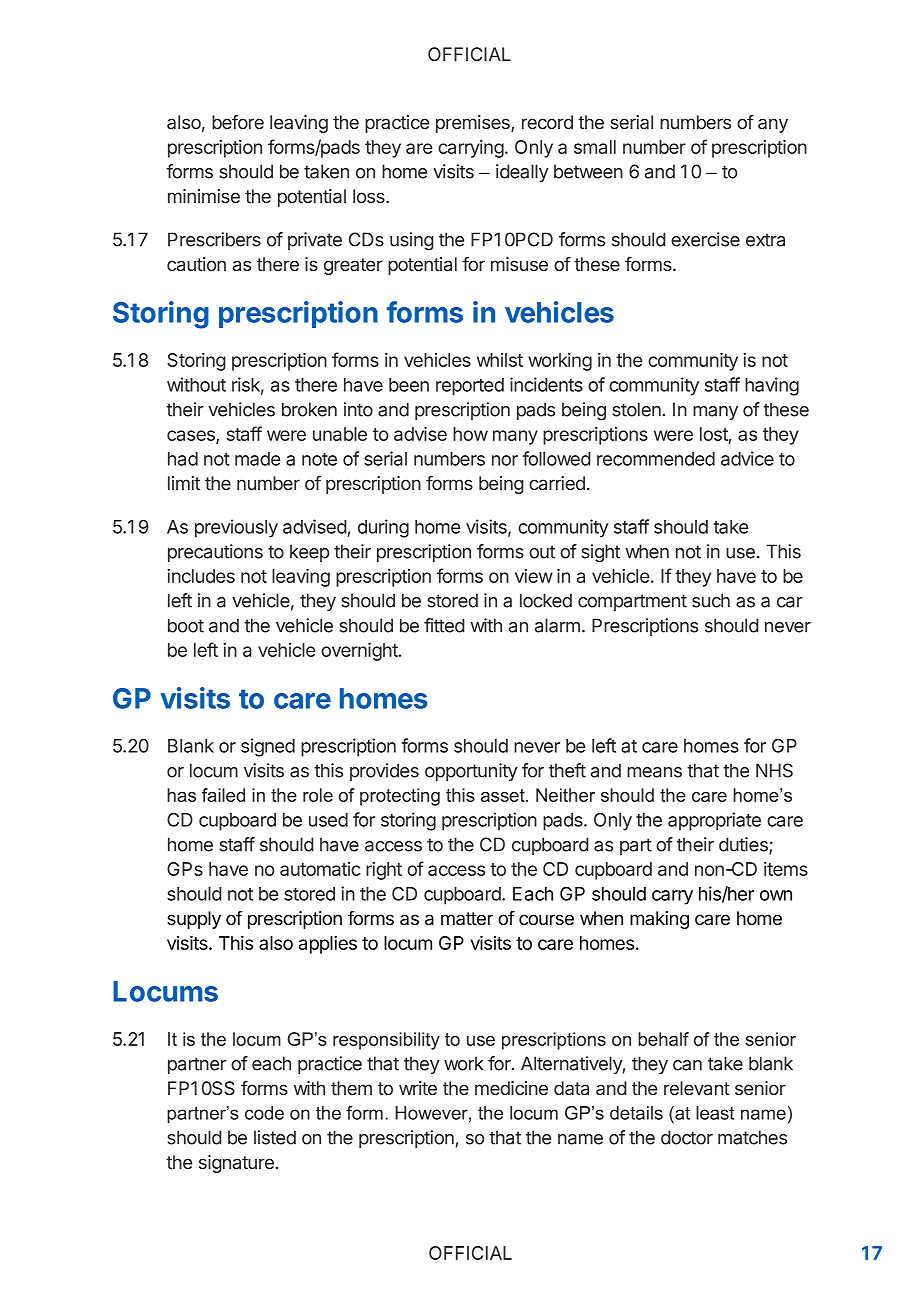 The height and width of the screenshot is (1308, 924). What do you see at coordinates (705, 239) in the screenshot?
I see `exercise` at bounding box center [705, 239].
